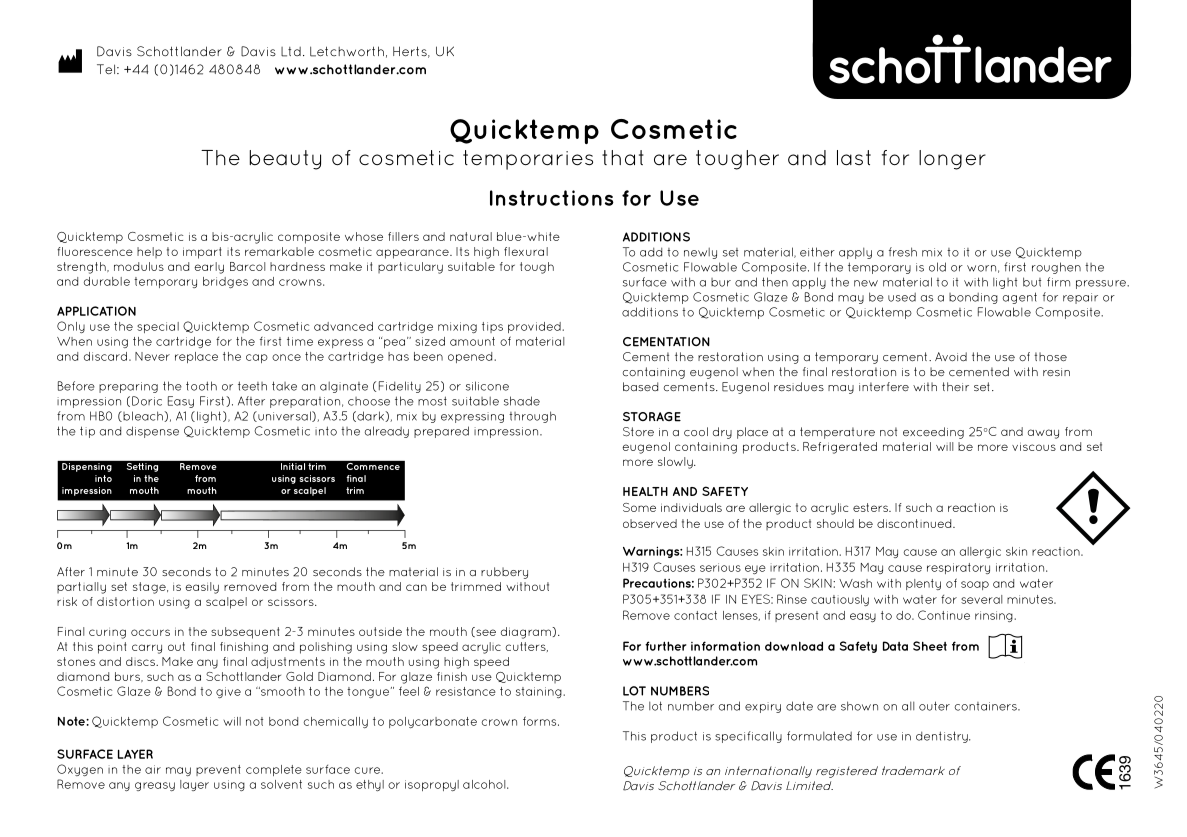  Describe the element at coordinates (218, 770) in the document. I see `prevent` at that location.
